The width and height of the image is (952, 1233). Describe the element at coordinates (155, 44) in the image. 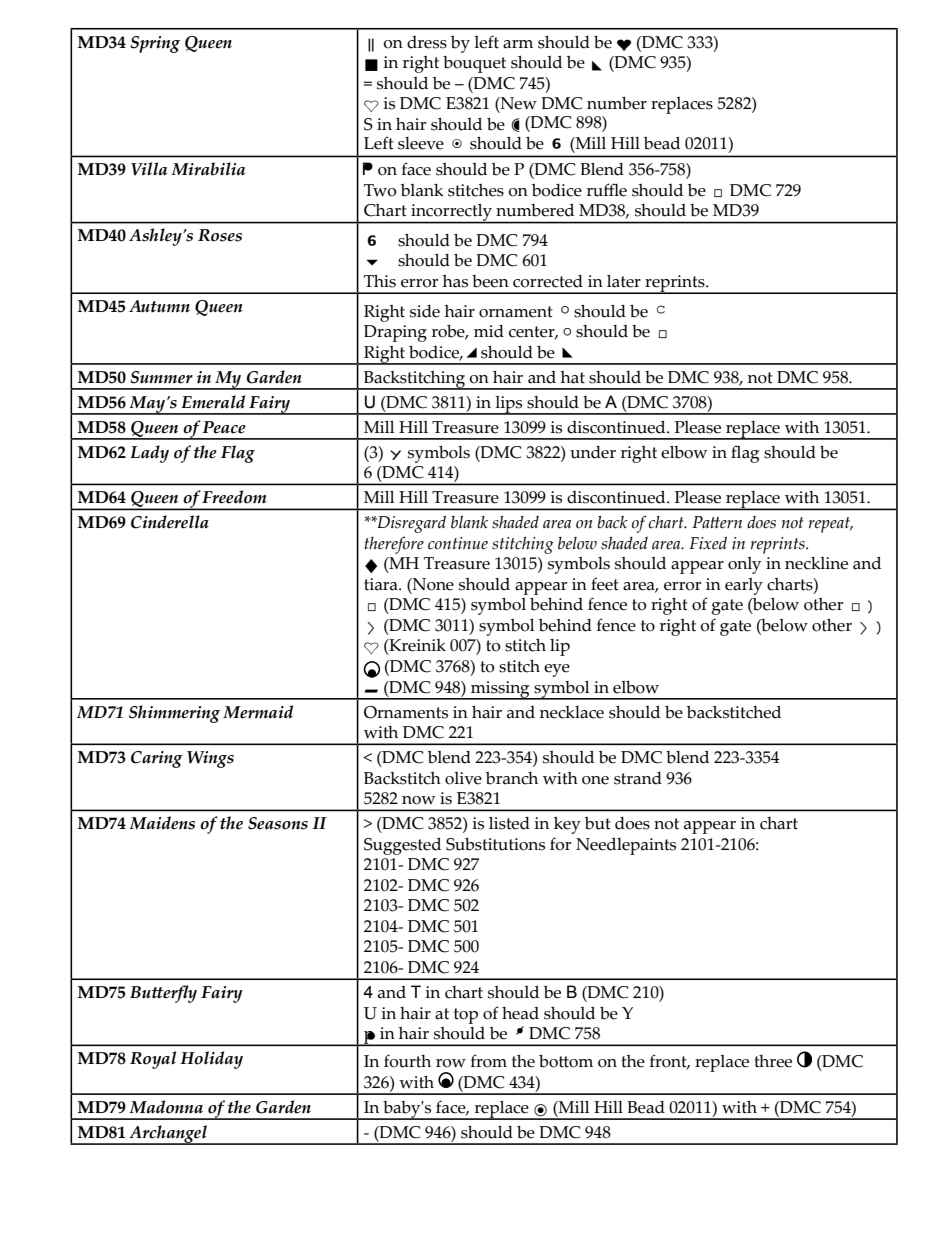

I see `Spring` at that location.
